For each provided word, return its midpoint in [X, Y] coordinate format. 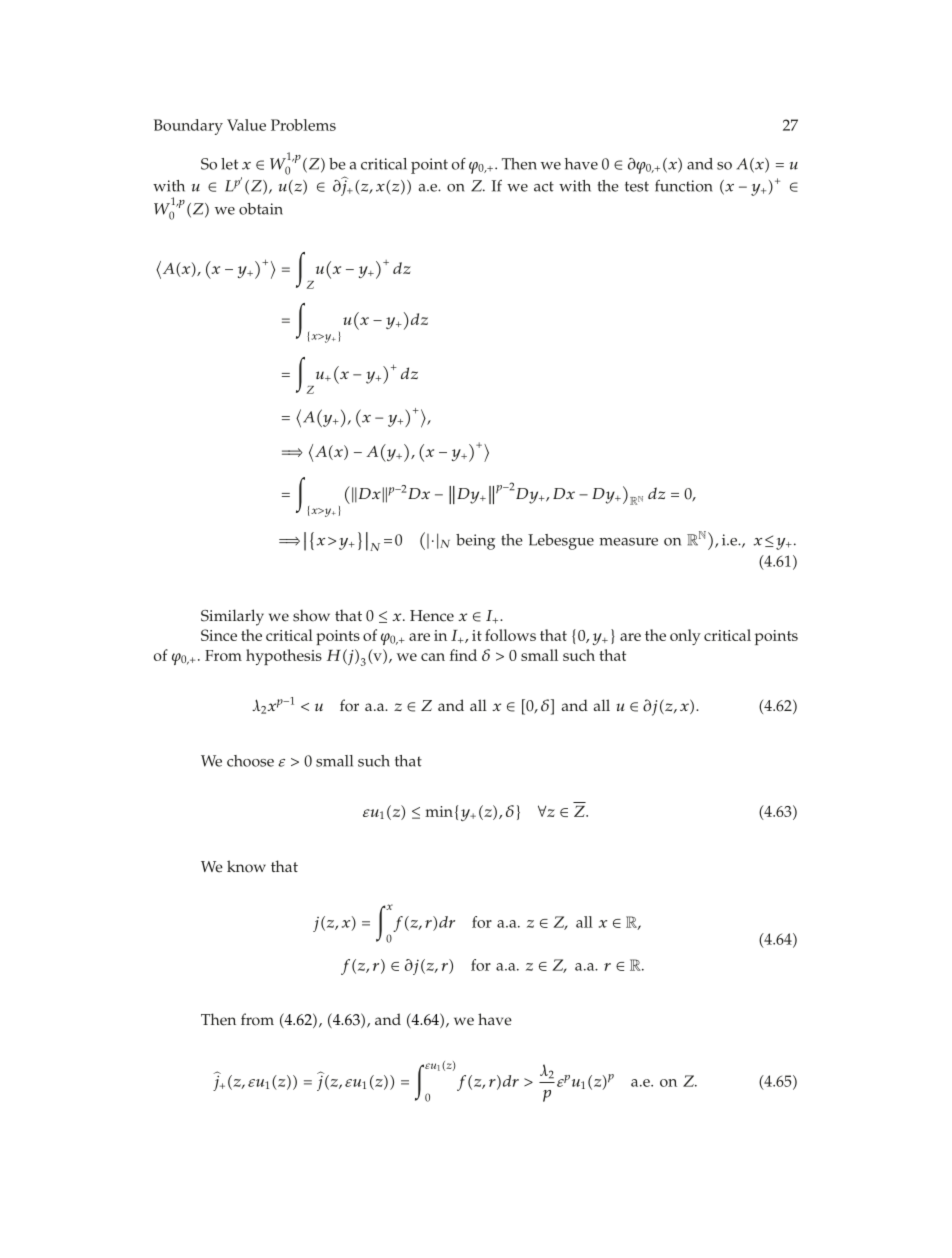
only [685, 637]
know [246, 866]
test [637, 186]
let [229, 164]
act [544, 186]
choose [250, 761]
